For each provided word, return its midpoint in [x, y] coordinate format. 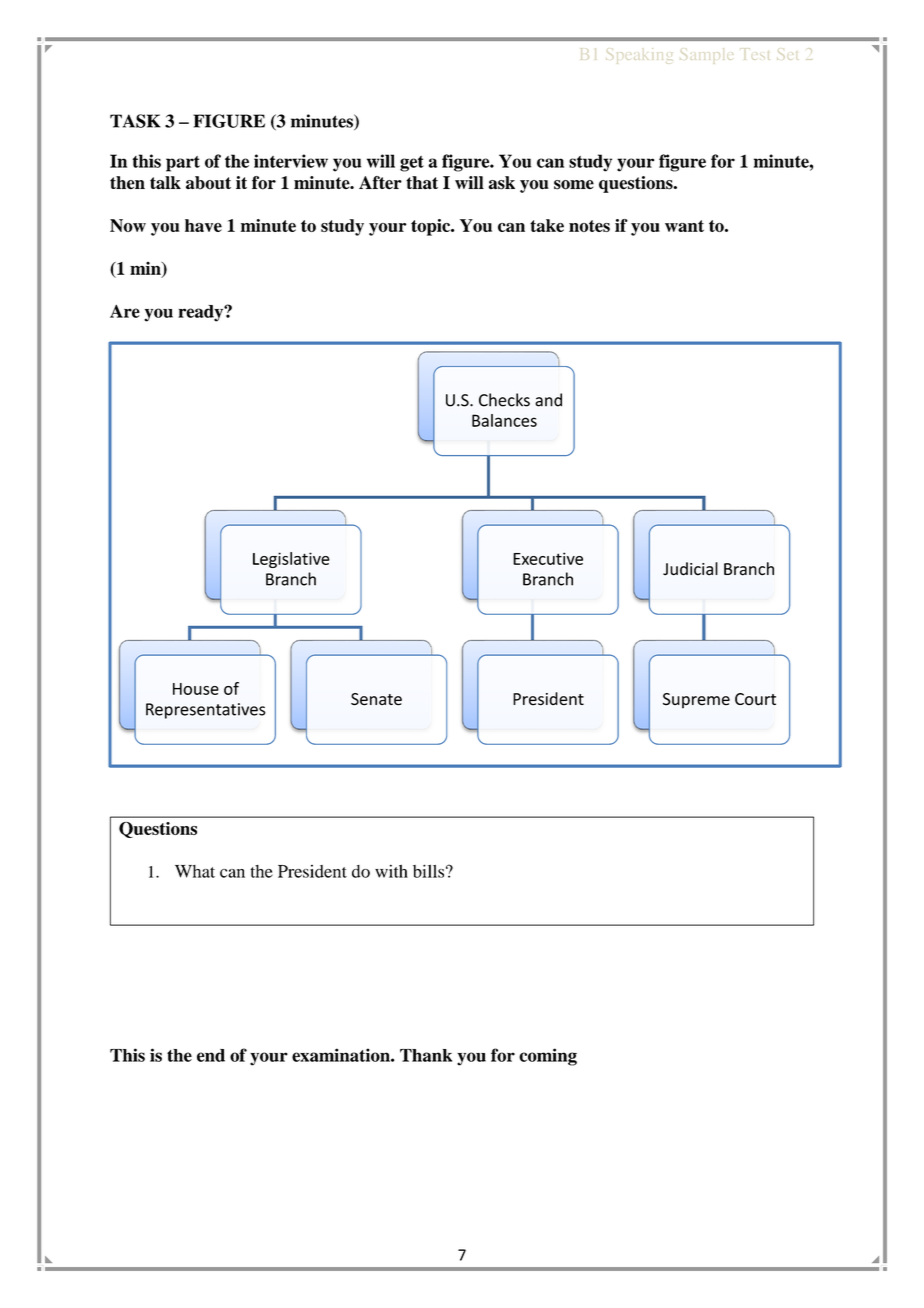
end [211, 1055]
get [412, 164]
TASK [135, 121]
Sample [707, 54]
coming [548, 1057]
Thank [426, 1055]
